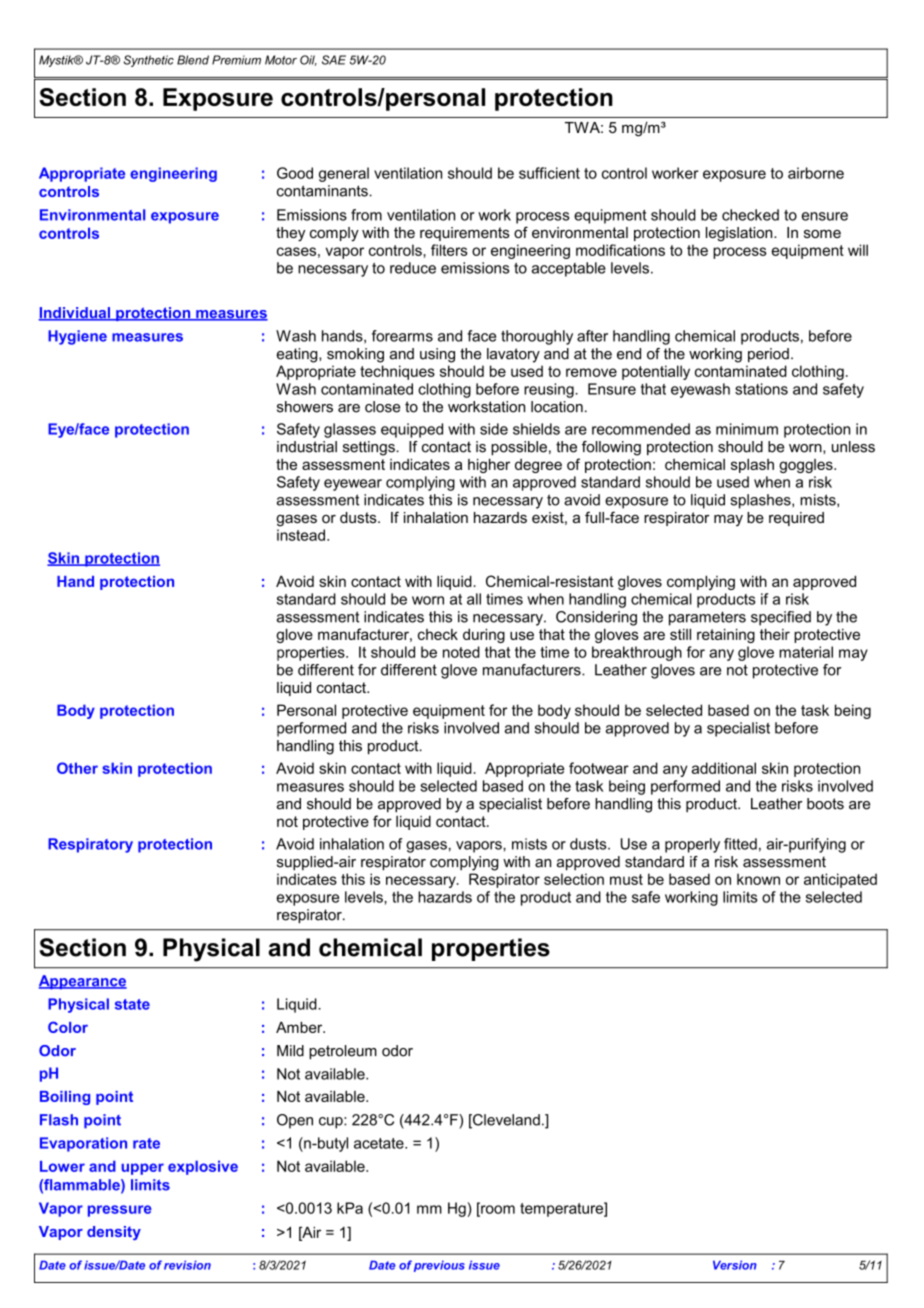 This screenshot has height=1308, width=924. What do you see at coordinates (397, 372) in the screenshot?
I see `techniques` at bounding box center [397, 372].
